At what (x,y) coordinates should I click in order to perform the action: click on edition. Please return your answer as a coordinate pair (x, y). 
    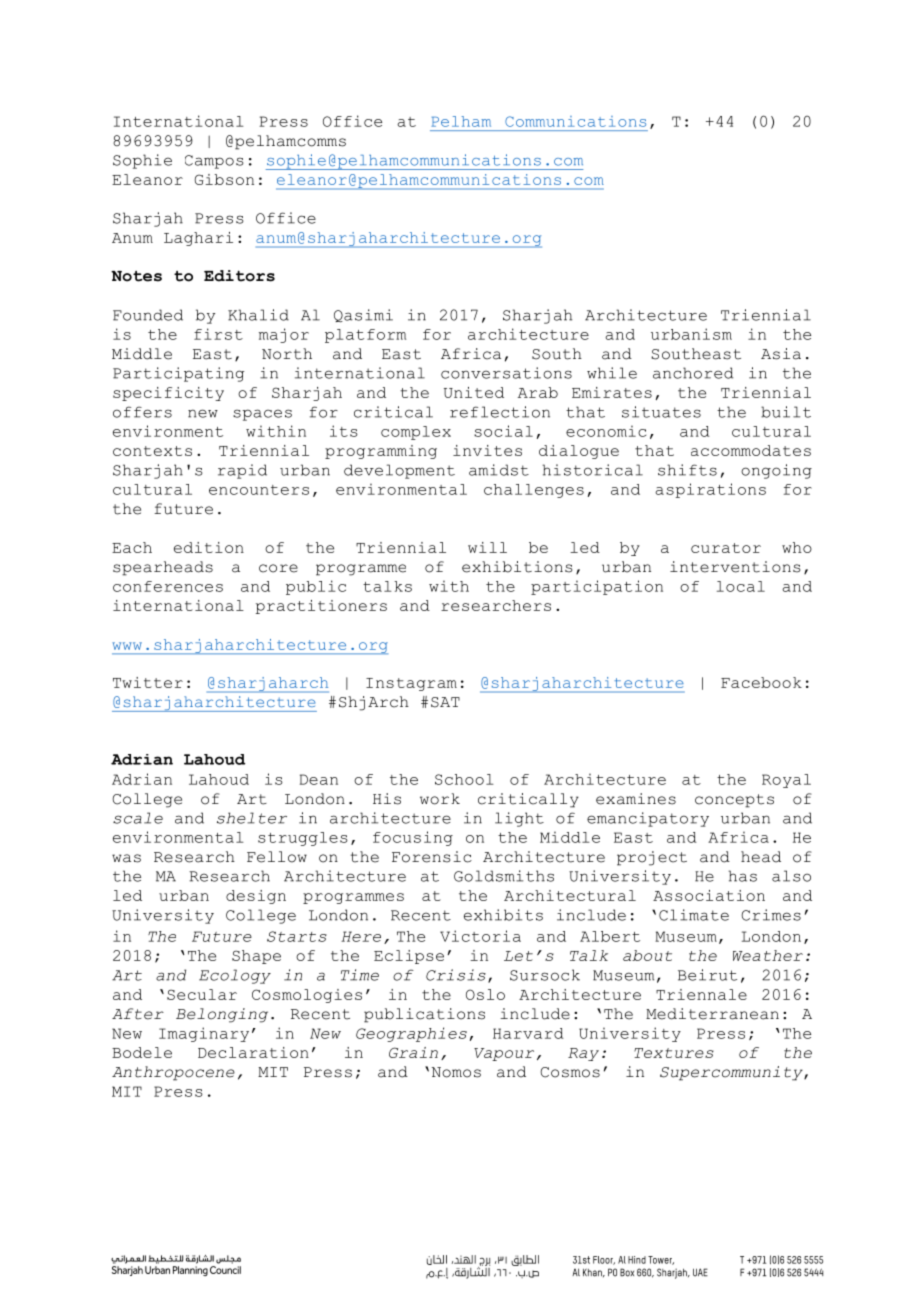
    Looking at the image, I should click on (209, 547).
